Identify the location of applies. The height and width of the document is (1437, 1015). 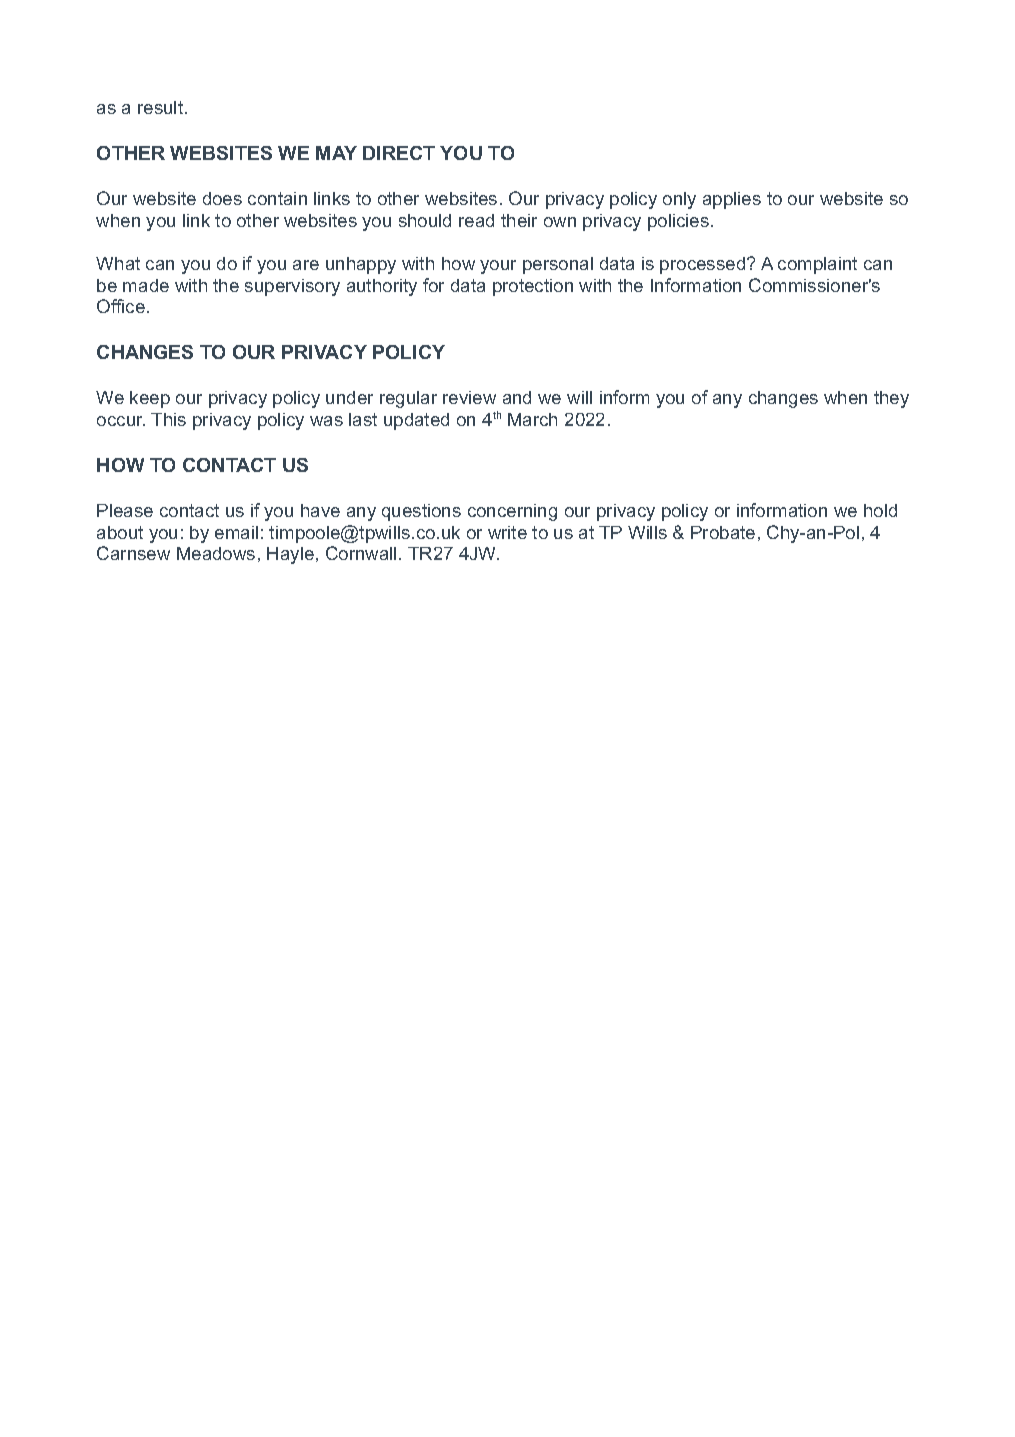
(732, 200).
